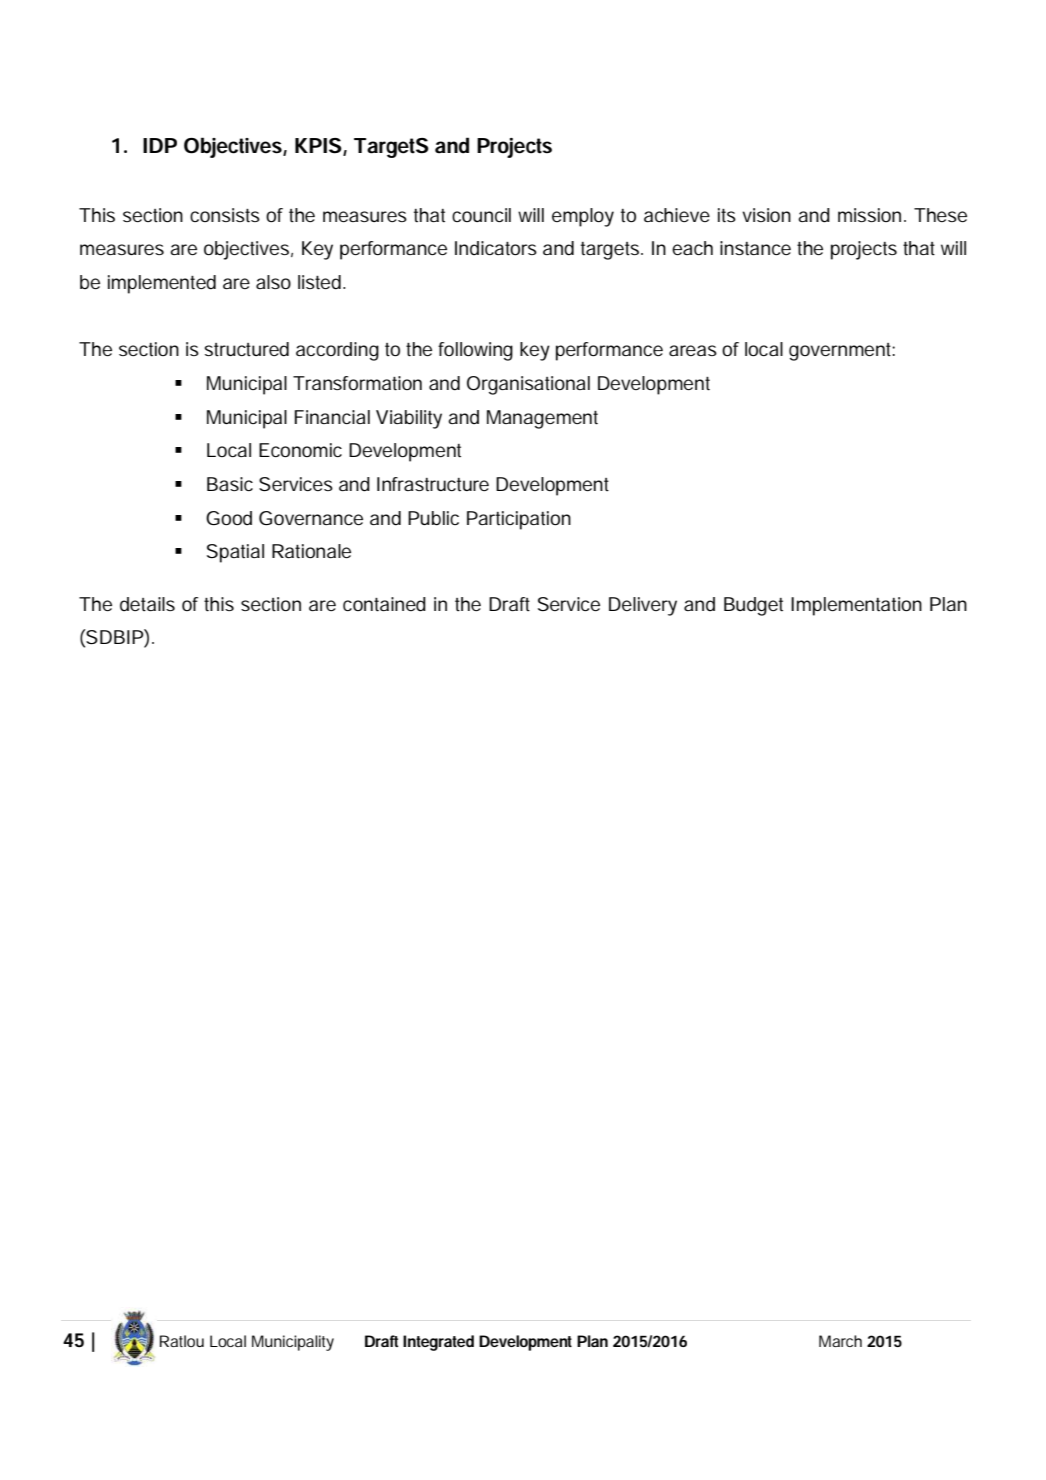 This screenshot has height=1480, width=1046. What do you see at coordinates (235, 553) in the screenshot?
I see `Spatial` at bounding box center [235, 553].
